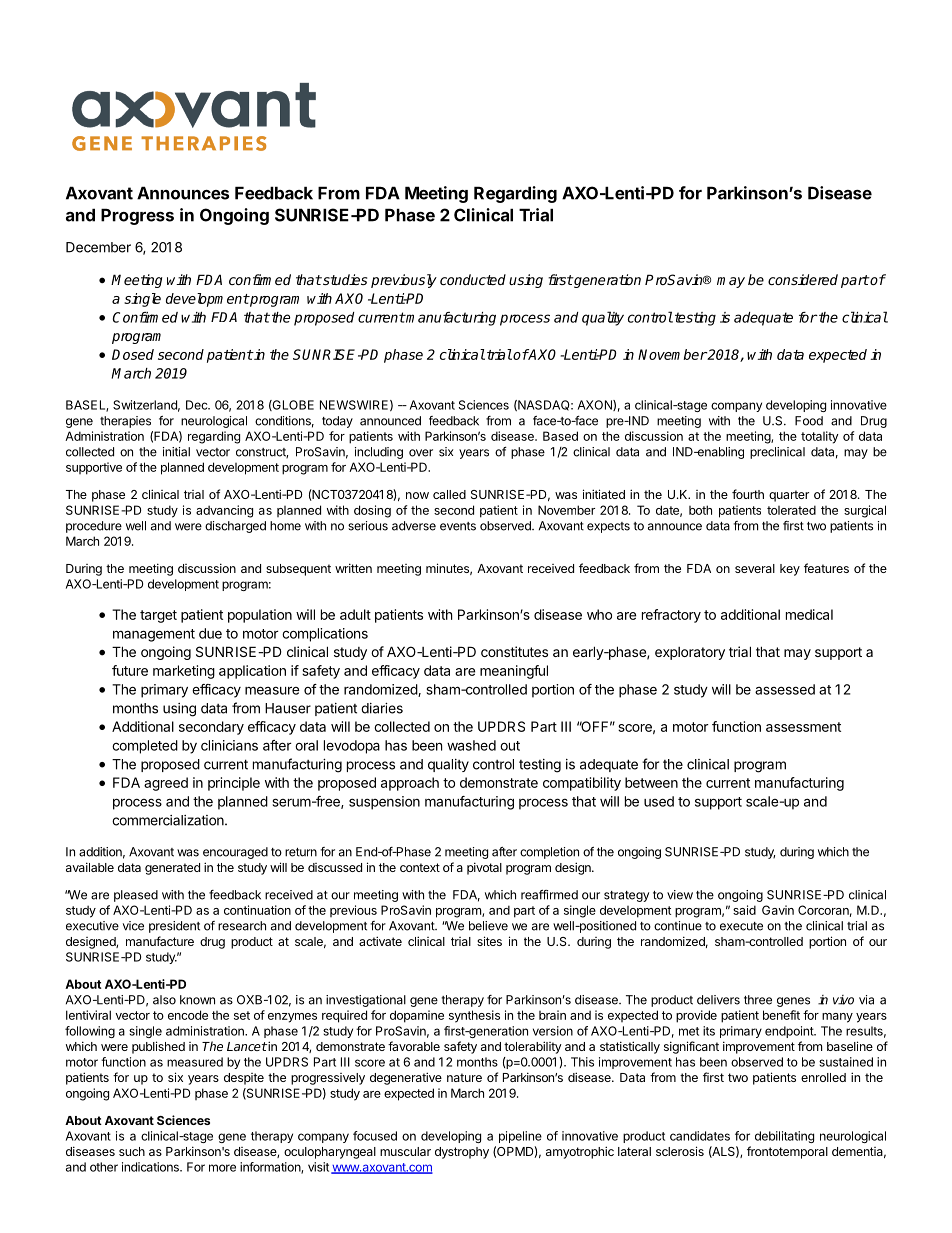  I want to click on December, so click(98, 247).
